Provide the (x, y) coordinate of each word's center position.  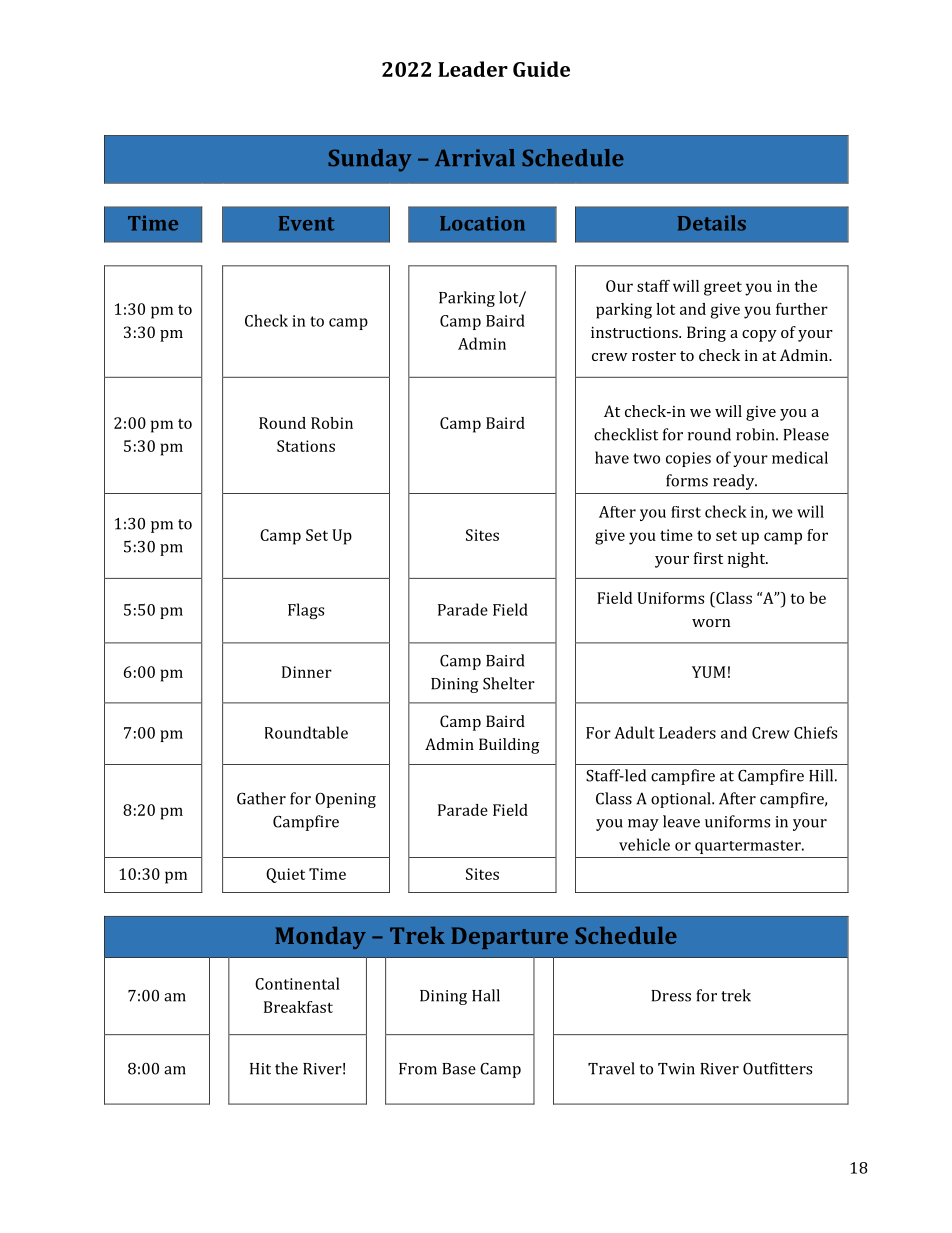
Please (806, 434)
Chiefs (815, 732)
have (612, 457)
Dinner (307, 672)
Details (712, 223)
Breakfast (298, 1007)
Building (509, 746)
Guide (541, 69)
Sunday (369, 160)
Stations (306, 446)
